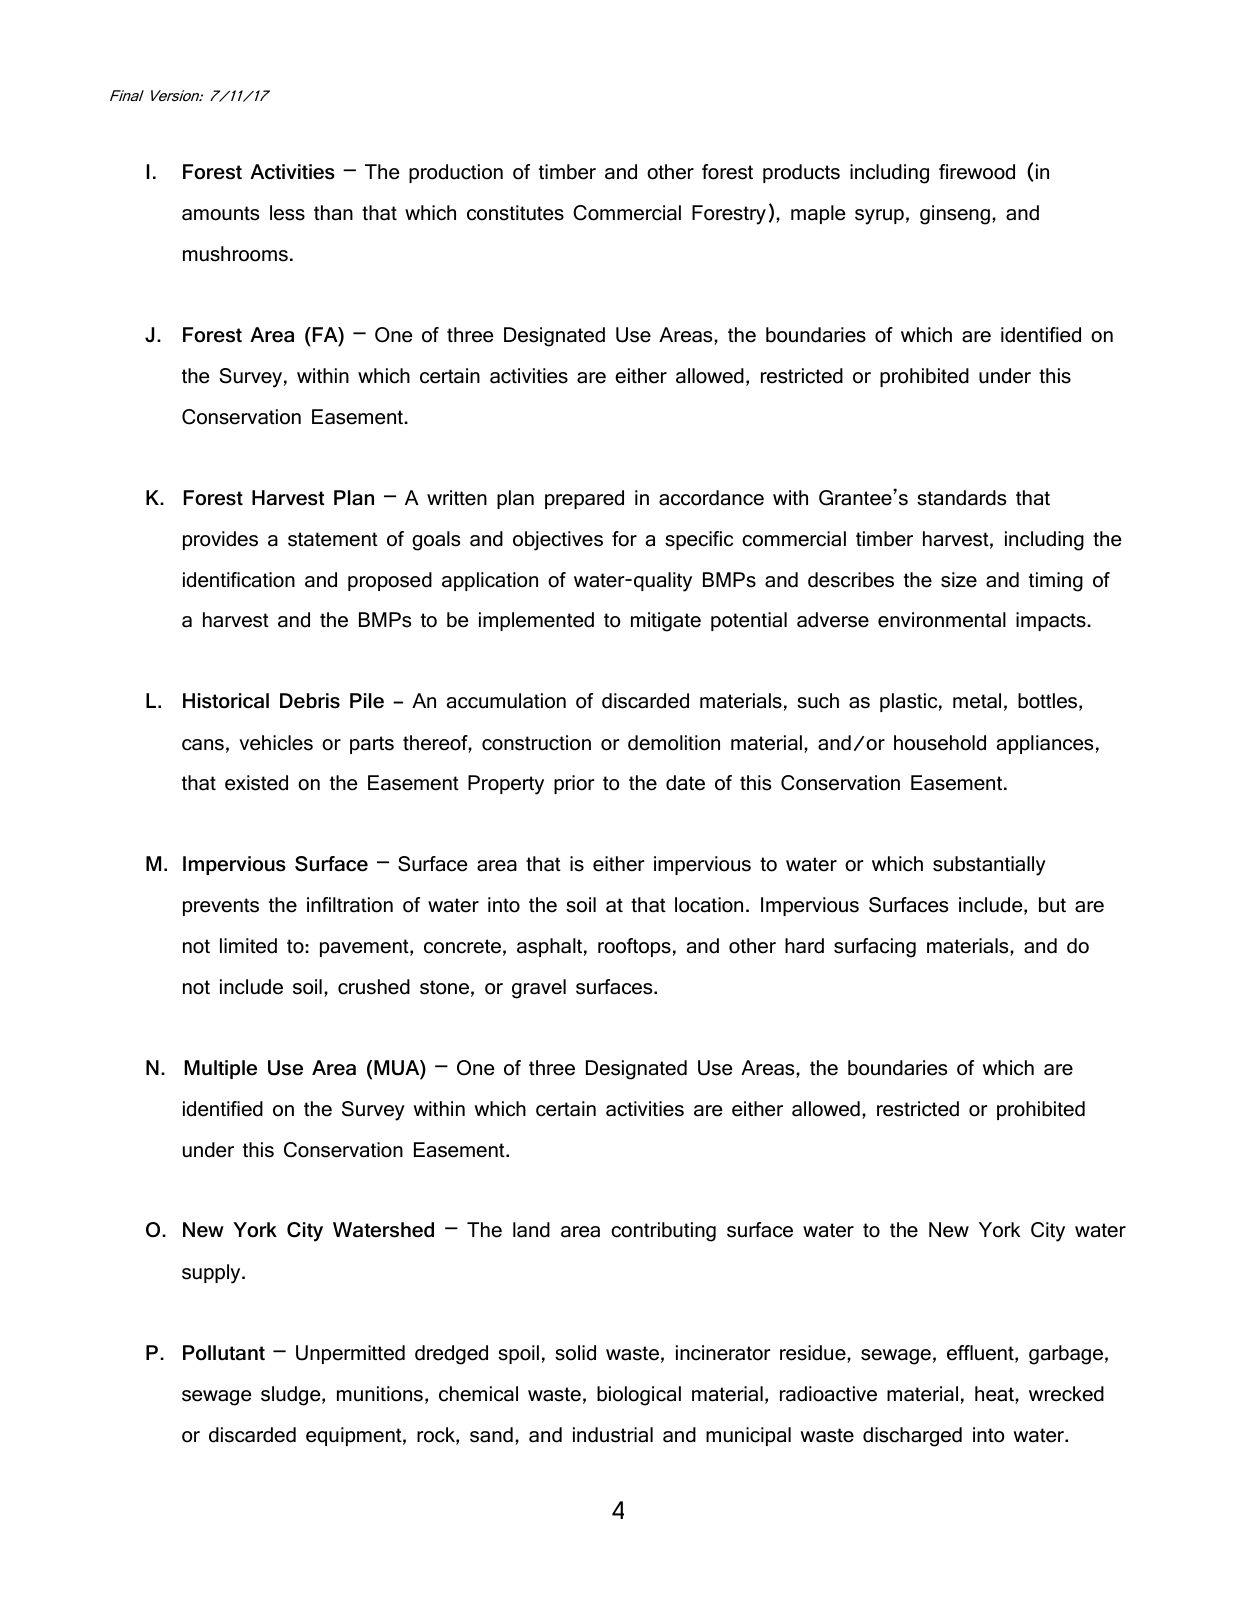 This page has width=1234, height=1598. I want to click on munitions, so click(380, 1394).
